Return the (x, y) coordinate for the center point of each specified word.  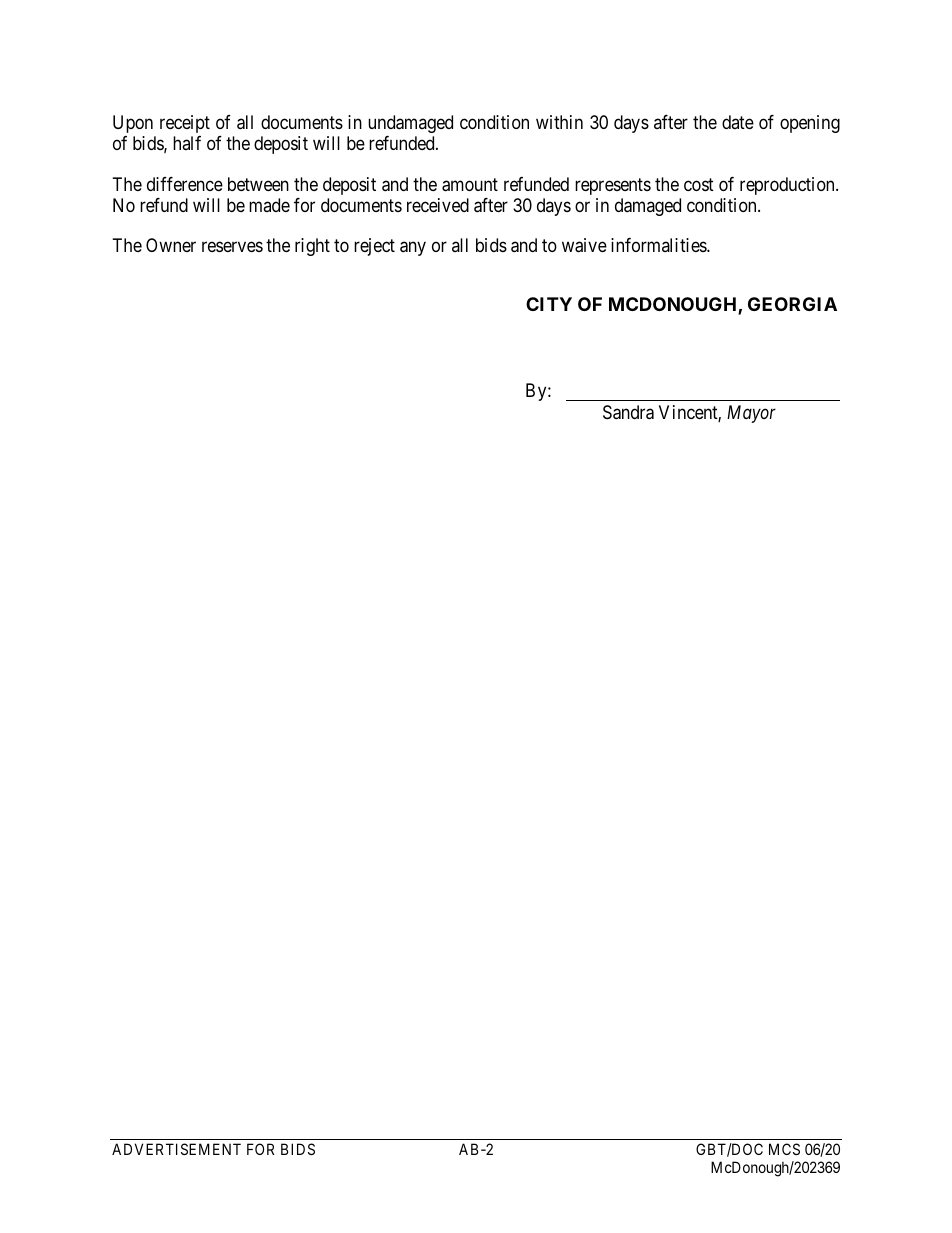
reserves (232, 247)
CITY (549, 304)
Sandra (628, 412)
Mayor (751, 414)
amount (470, 185)
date (738, 122)
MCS (784, 1149)
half (187, 143)
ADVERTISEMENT (176, 1149)
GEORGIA (792, 304)
